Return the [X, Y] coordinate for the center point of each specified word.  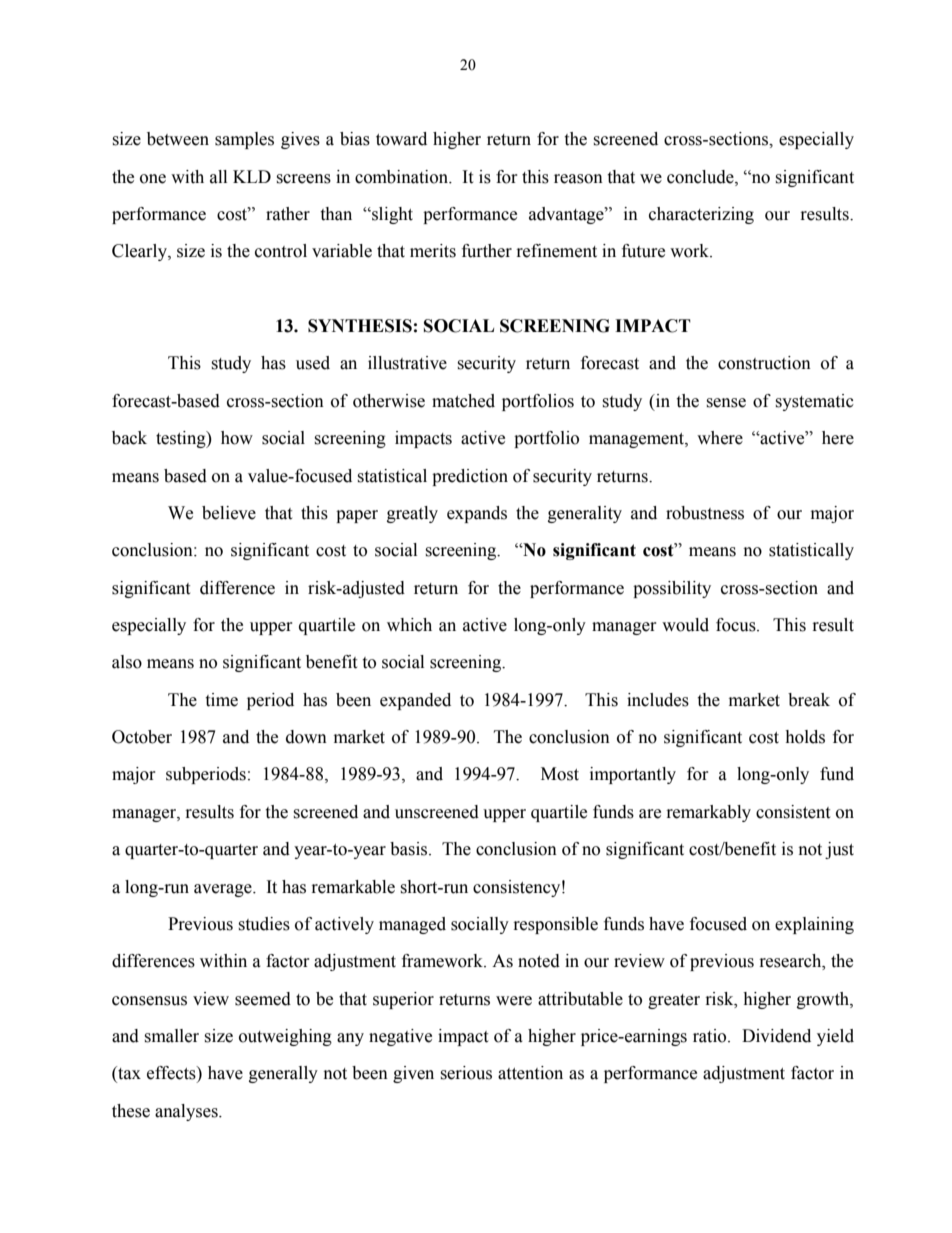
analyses [187, 1112]
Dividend [776, 1036]
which [409, 625]
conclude [701, 177]
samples [244, 140]
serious [466, 1073]
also [127, 662]
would [685, 625]
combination [403, 177]
